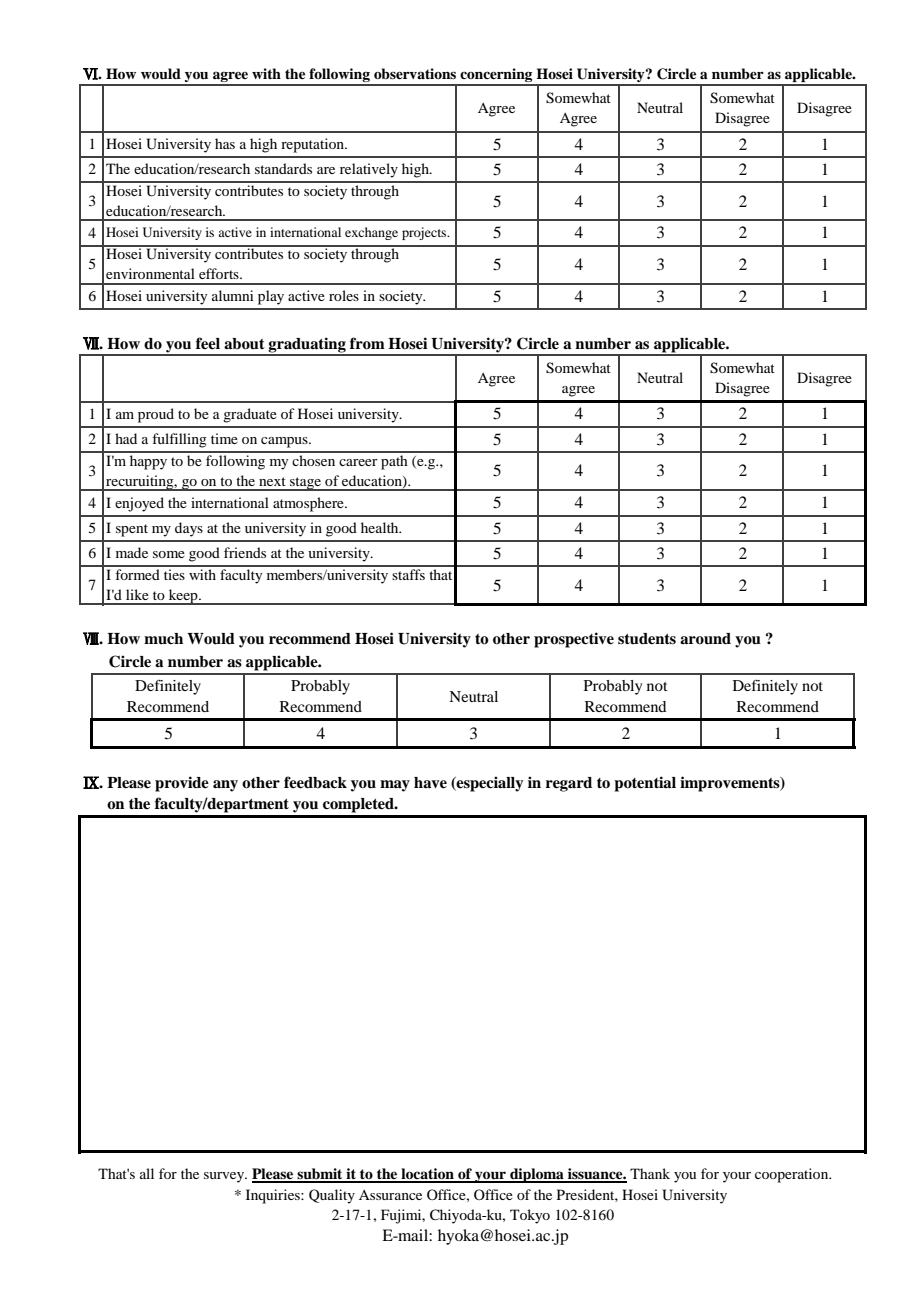 The height and width of the screenshot is (1308, 924). What do you see at coordinates (647, 639) in the screenshot?
I see `students` at bounding box center [647, 639].
